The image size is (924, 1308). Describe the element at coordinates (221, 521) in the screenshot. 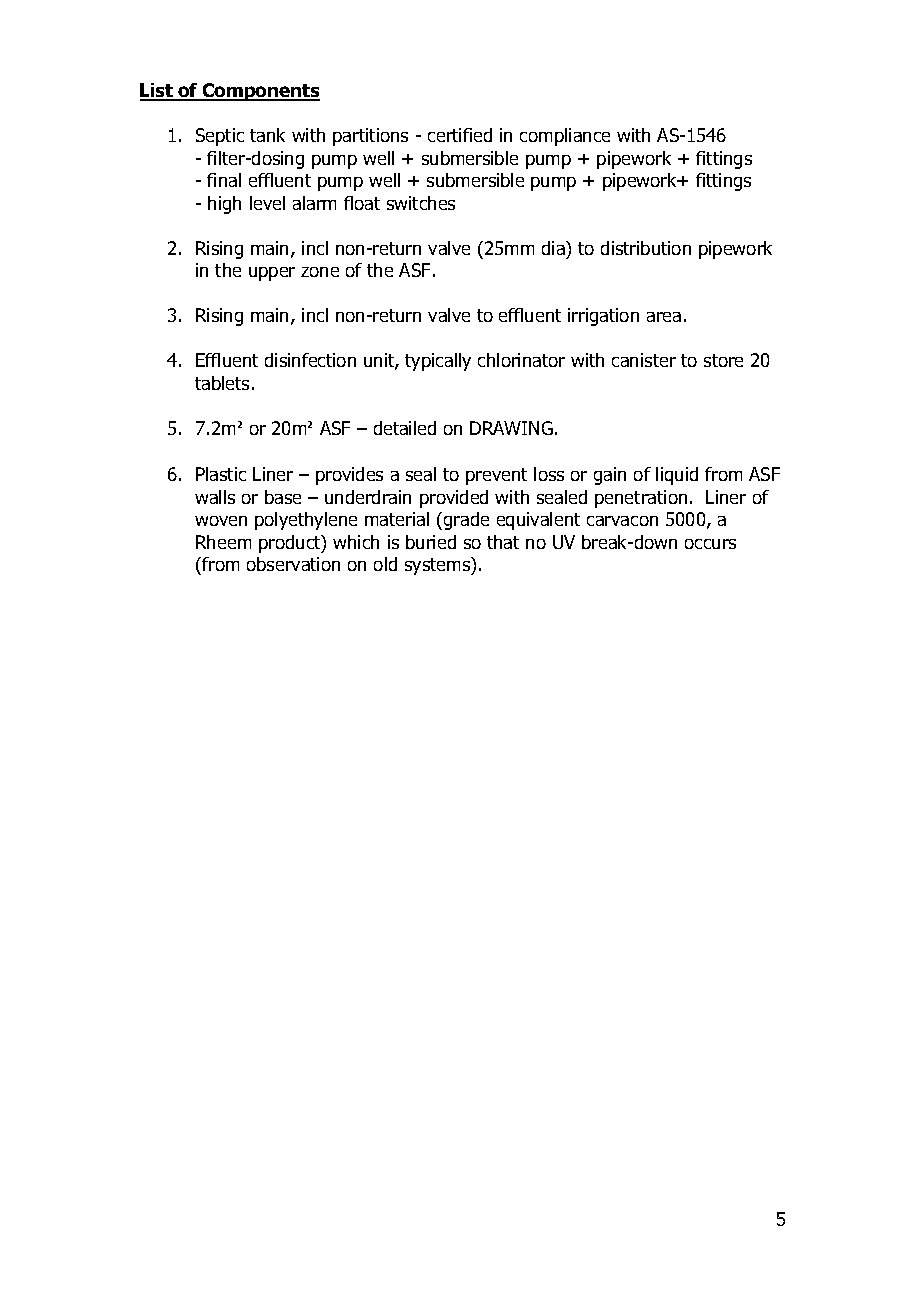

I see `woven` at that location.
